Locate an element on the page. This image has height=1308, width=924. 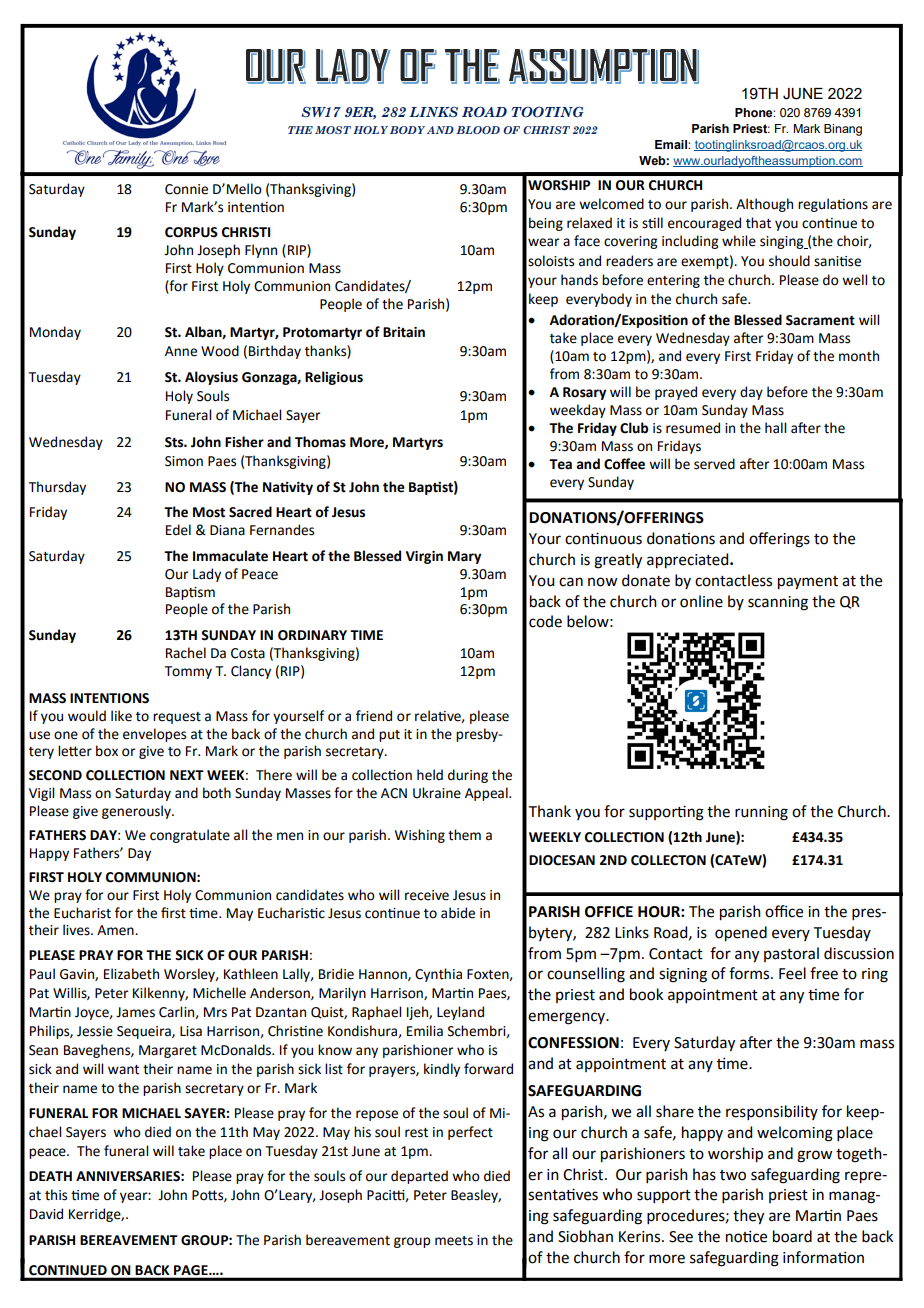
meets is located at coordinates (454, 1241).
